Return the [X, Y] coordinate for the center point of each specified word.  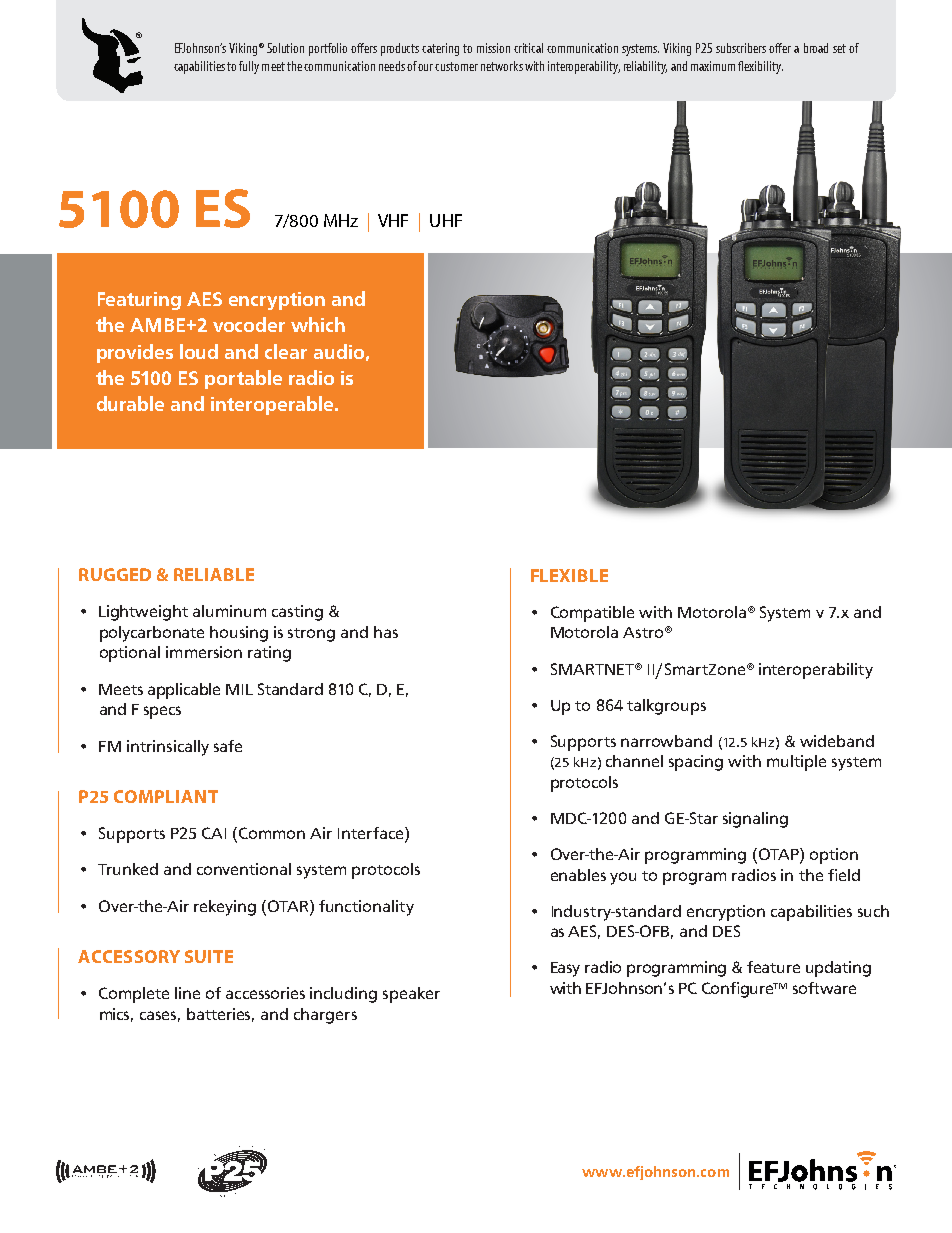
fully [249, 67]
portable [243, 379]
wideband [837, 741]
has [386, 632]
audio [339, 351]
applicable [184, 691]
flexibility [760, 67]
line [187, 993]
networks [502, 66]
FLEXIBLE [569, 575]
